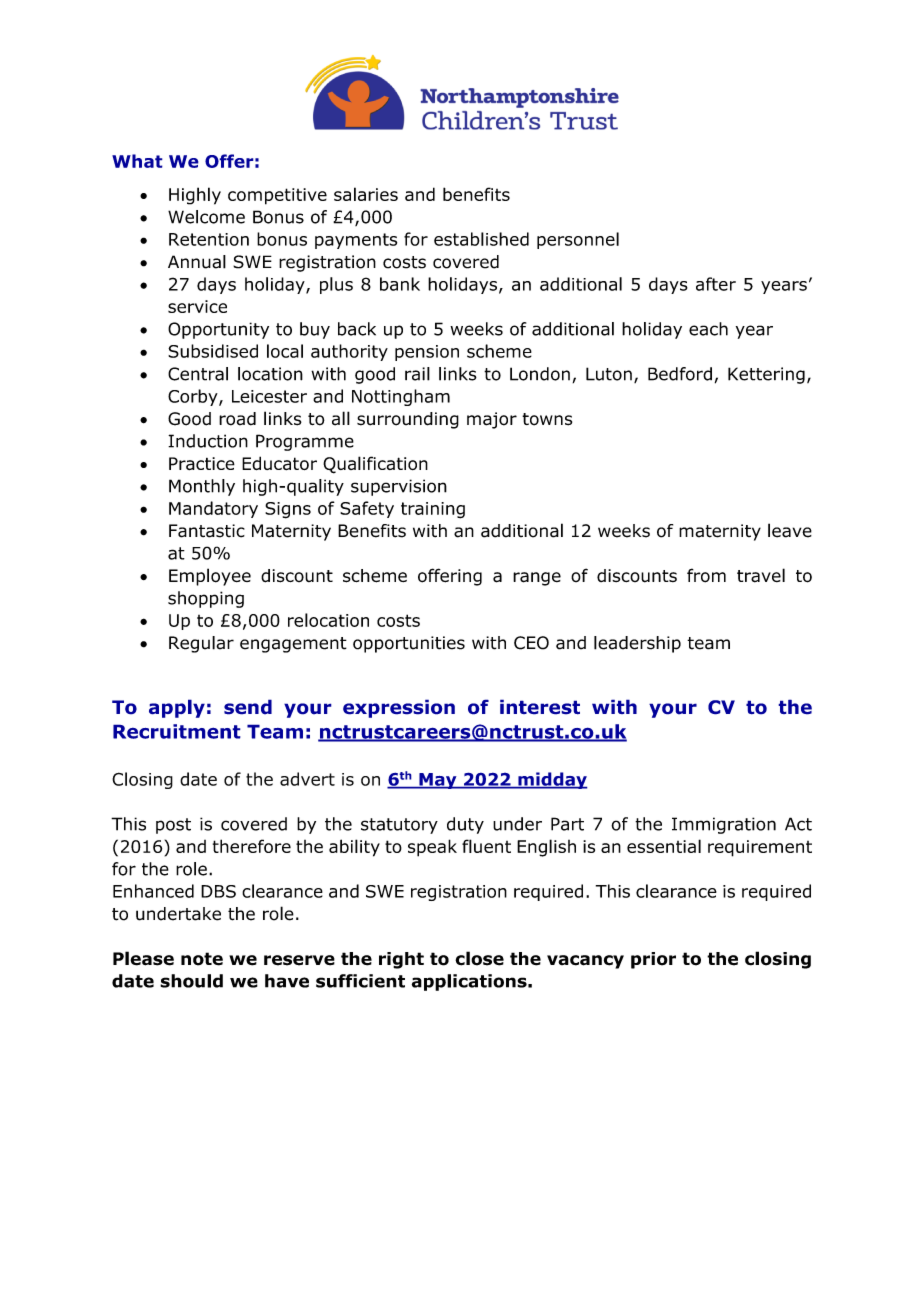 The height and width of the screenshot is (1308, 924). What do you see at coordinates (206, 217) in the screenshot?
I see `Welcome` at bounding box center [206, 217].
